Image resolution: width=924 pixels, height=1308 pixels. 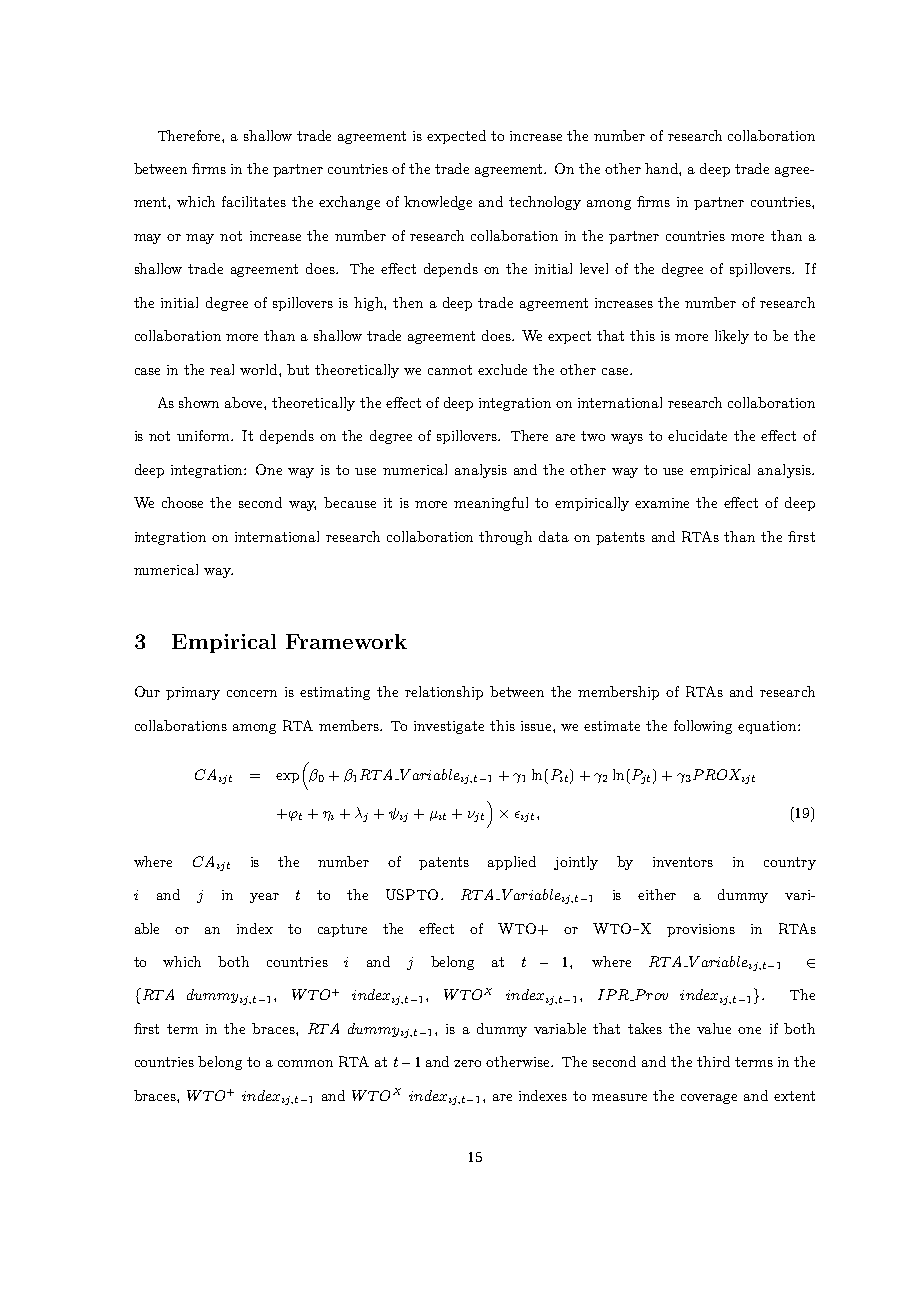 I want to click on facilitates, so click(x=254, y=201).
